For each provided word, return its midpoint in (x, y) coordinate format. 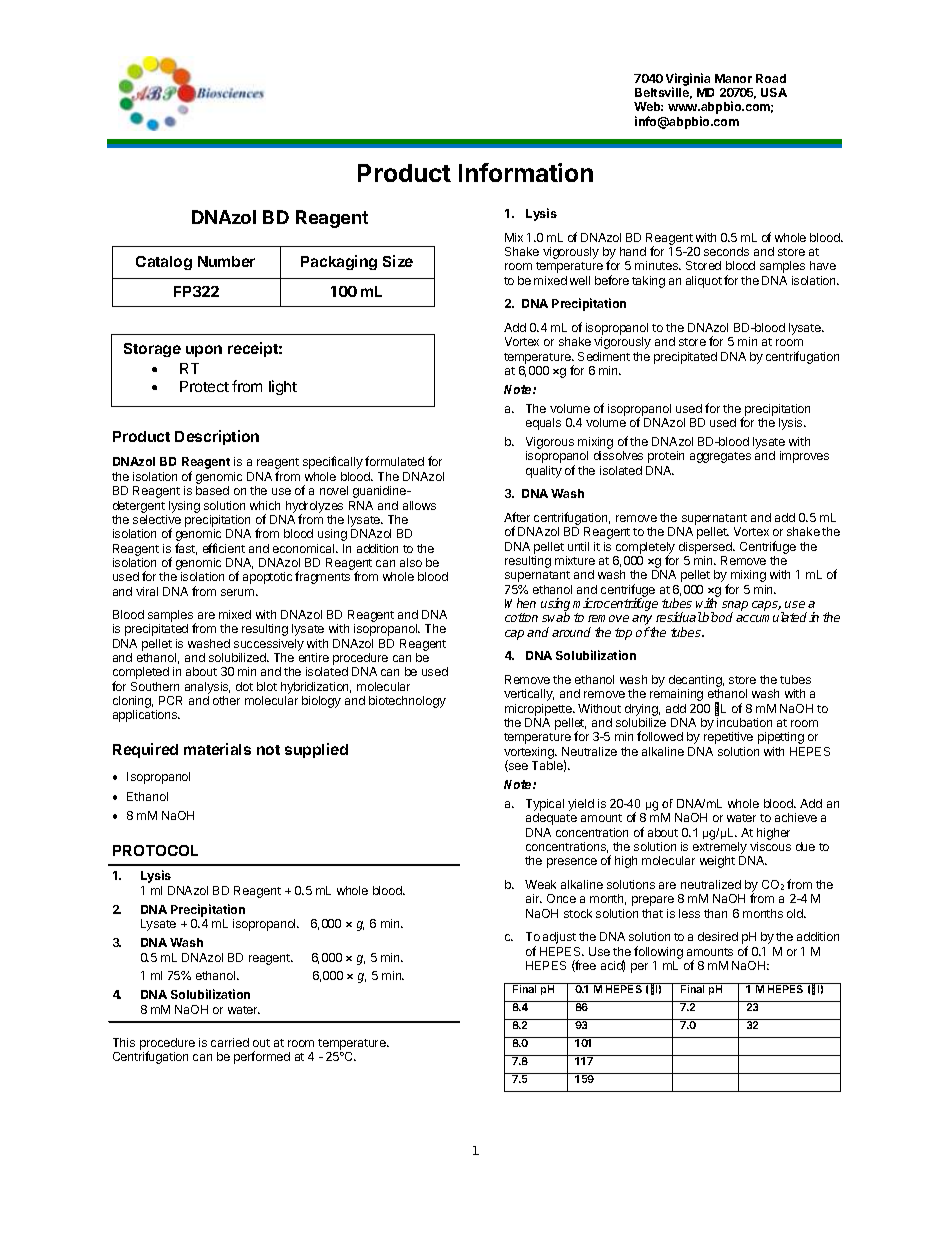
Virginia (688, 80)
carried (230, 1042)
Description (217, 437)
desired (718, 936)
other (226, 700)
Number (226, 261)
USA (774, 92)
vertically (529, 695)
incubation (744, 722)
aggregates (720, 457)
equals (543, 424)
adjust (559, 938)
